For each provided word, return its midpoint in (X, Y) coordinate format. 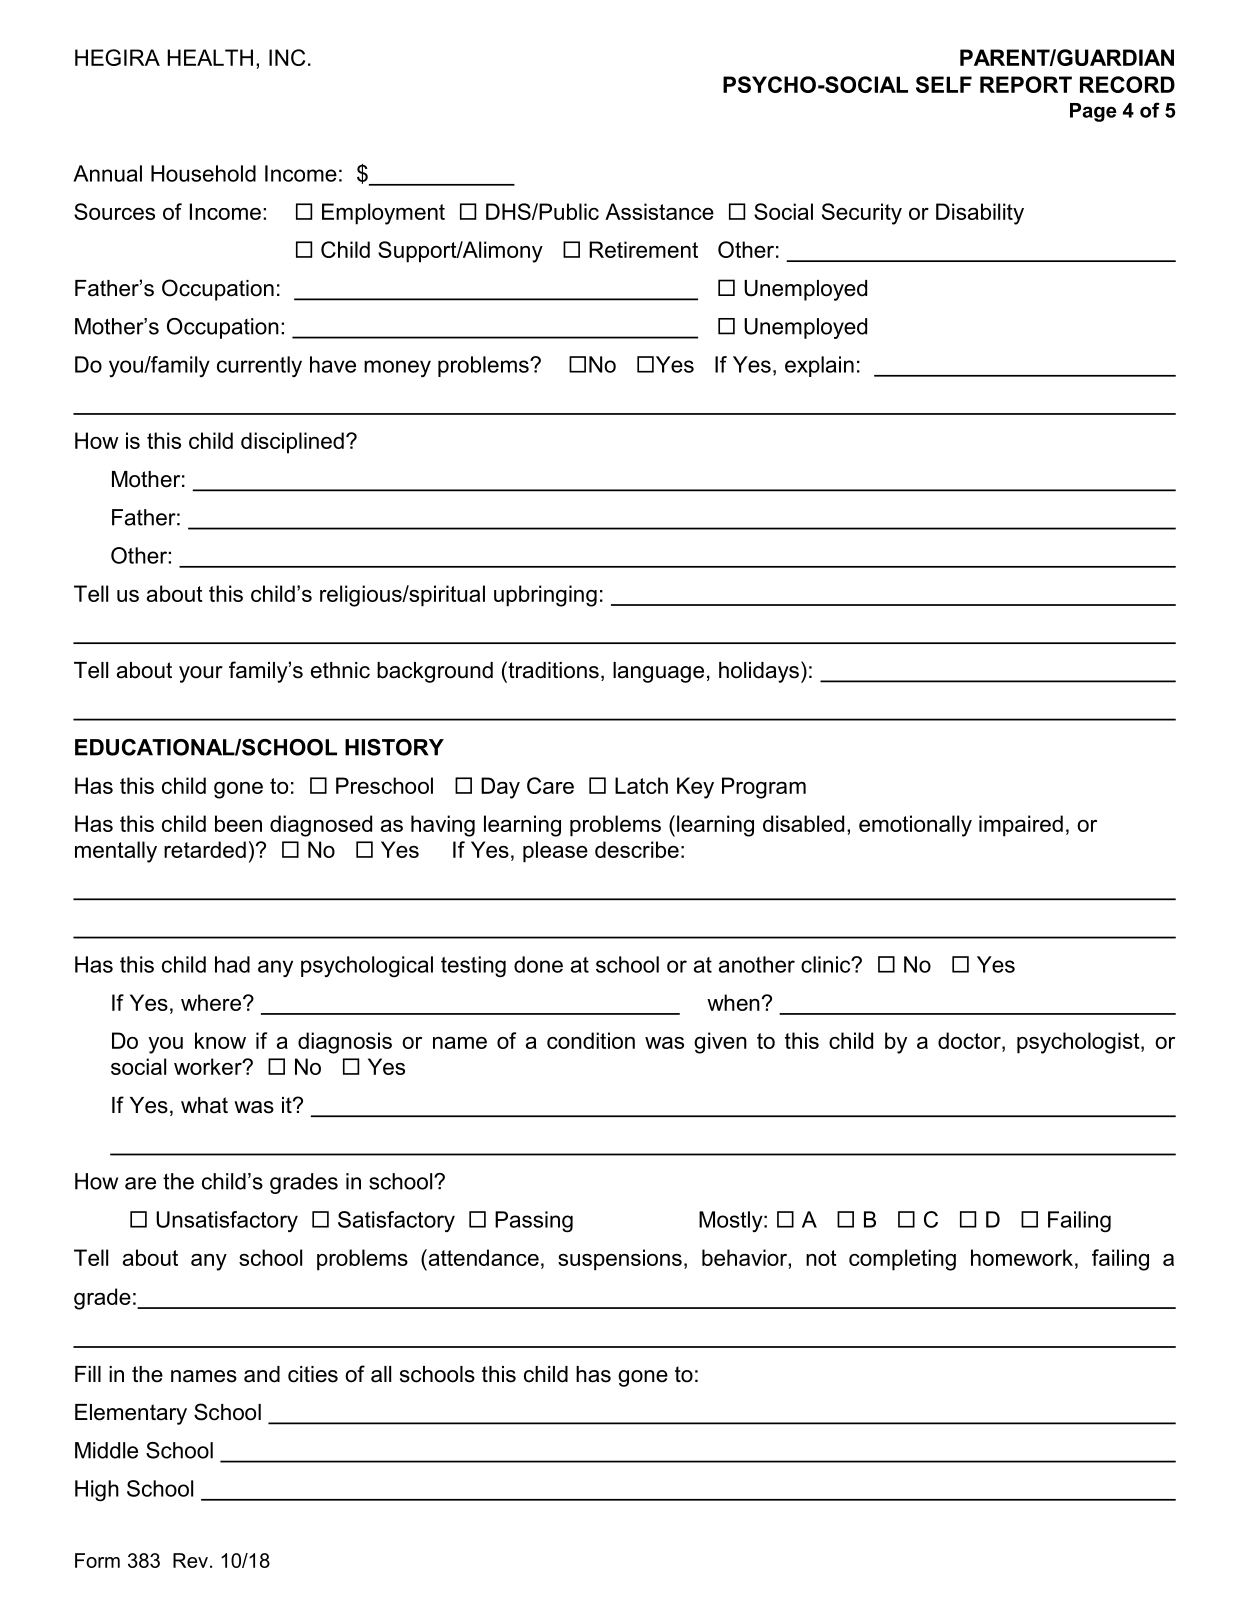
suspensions (620, 1260)
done (538, 964)
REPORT (1026, 84)
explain (819, 366)
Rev (190, 1560)
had (232, 964)
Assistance (659, 211)
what (204, 1105)
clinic (827, 964)
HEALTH (210, 57)
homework (1022, 1257)
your (201, 674)
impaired (1021, 826)
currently (259, 366)
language (658, 672)
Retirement (643, 249)
